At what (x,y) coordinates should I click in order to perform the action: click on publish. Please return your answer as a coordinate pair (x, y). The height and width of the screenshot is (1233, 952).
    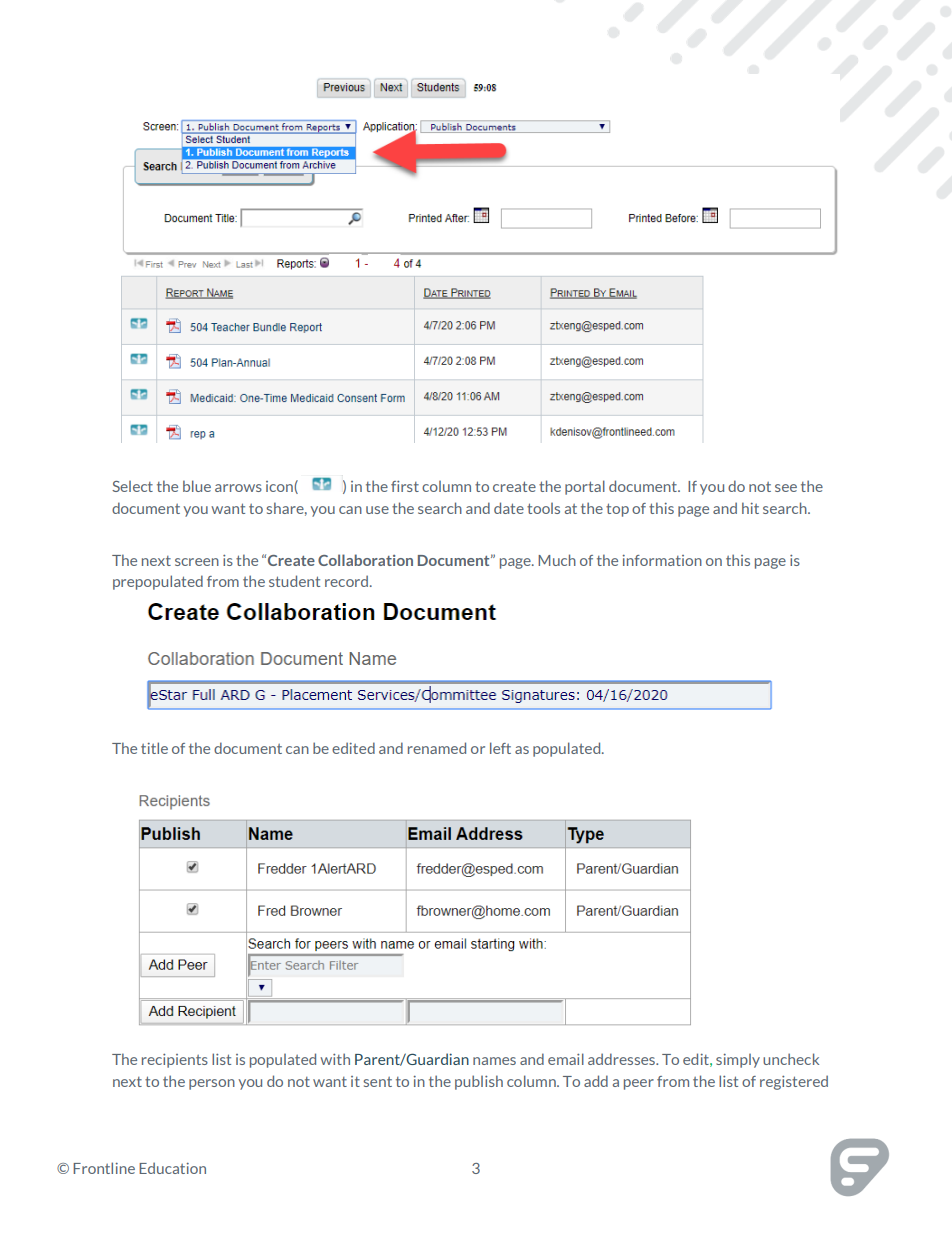
    Looking at the image, I should click on (479, 1082).
